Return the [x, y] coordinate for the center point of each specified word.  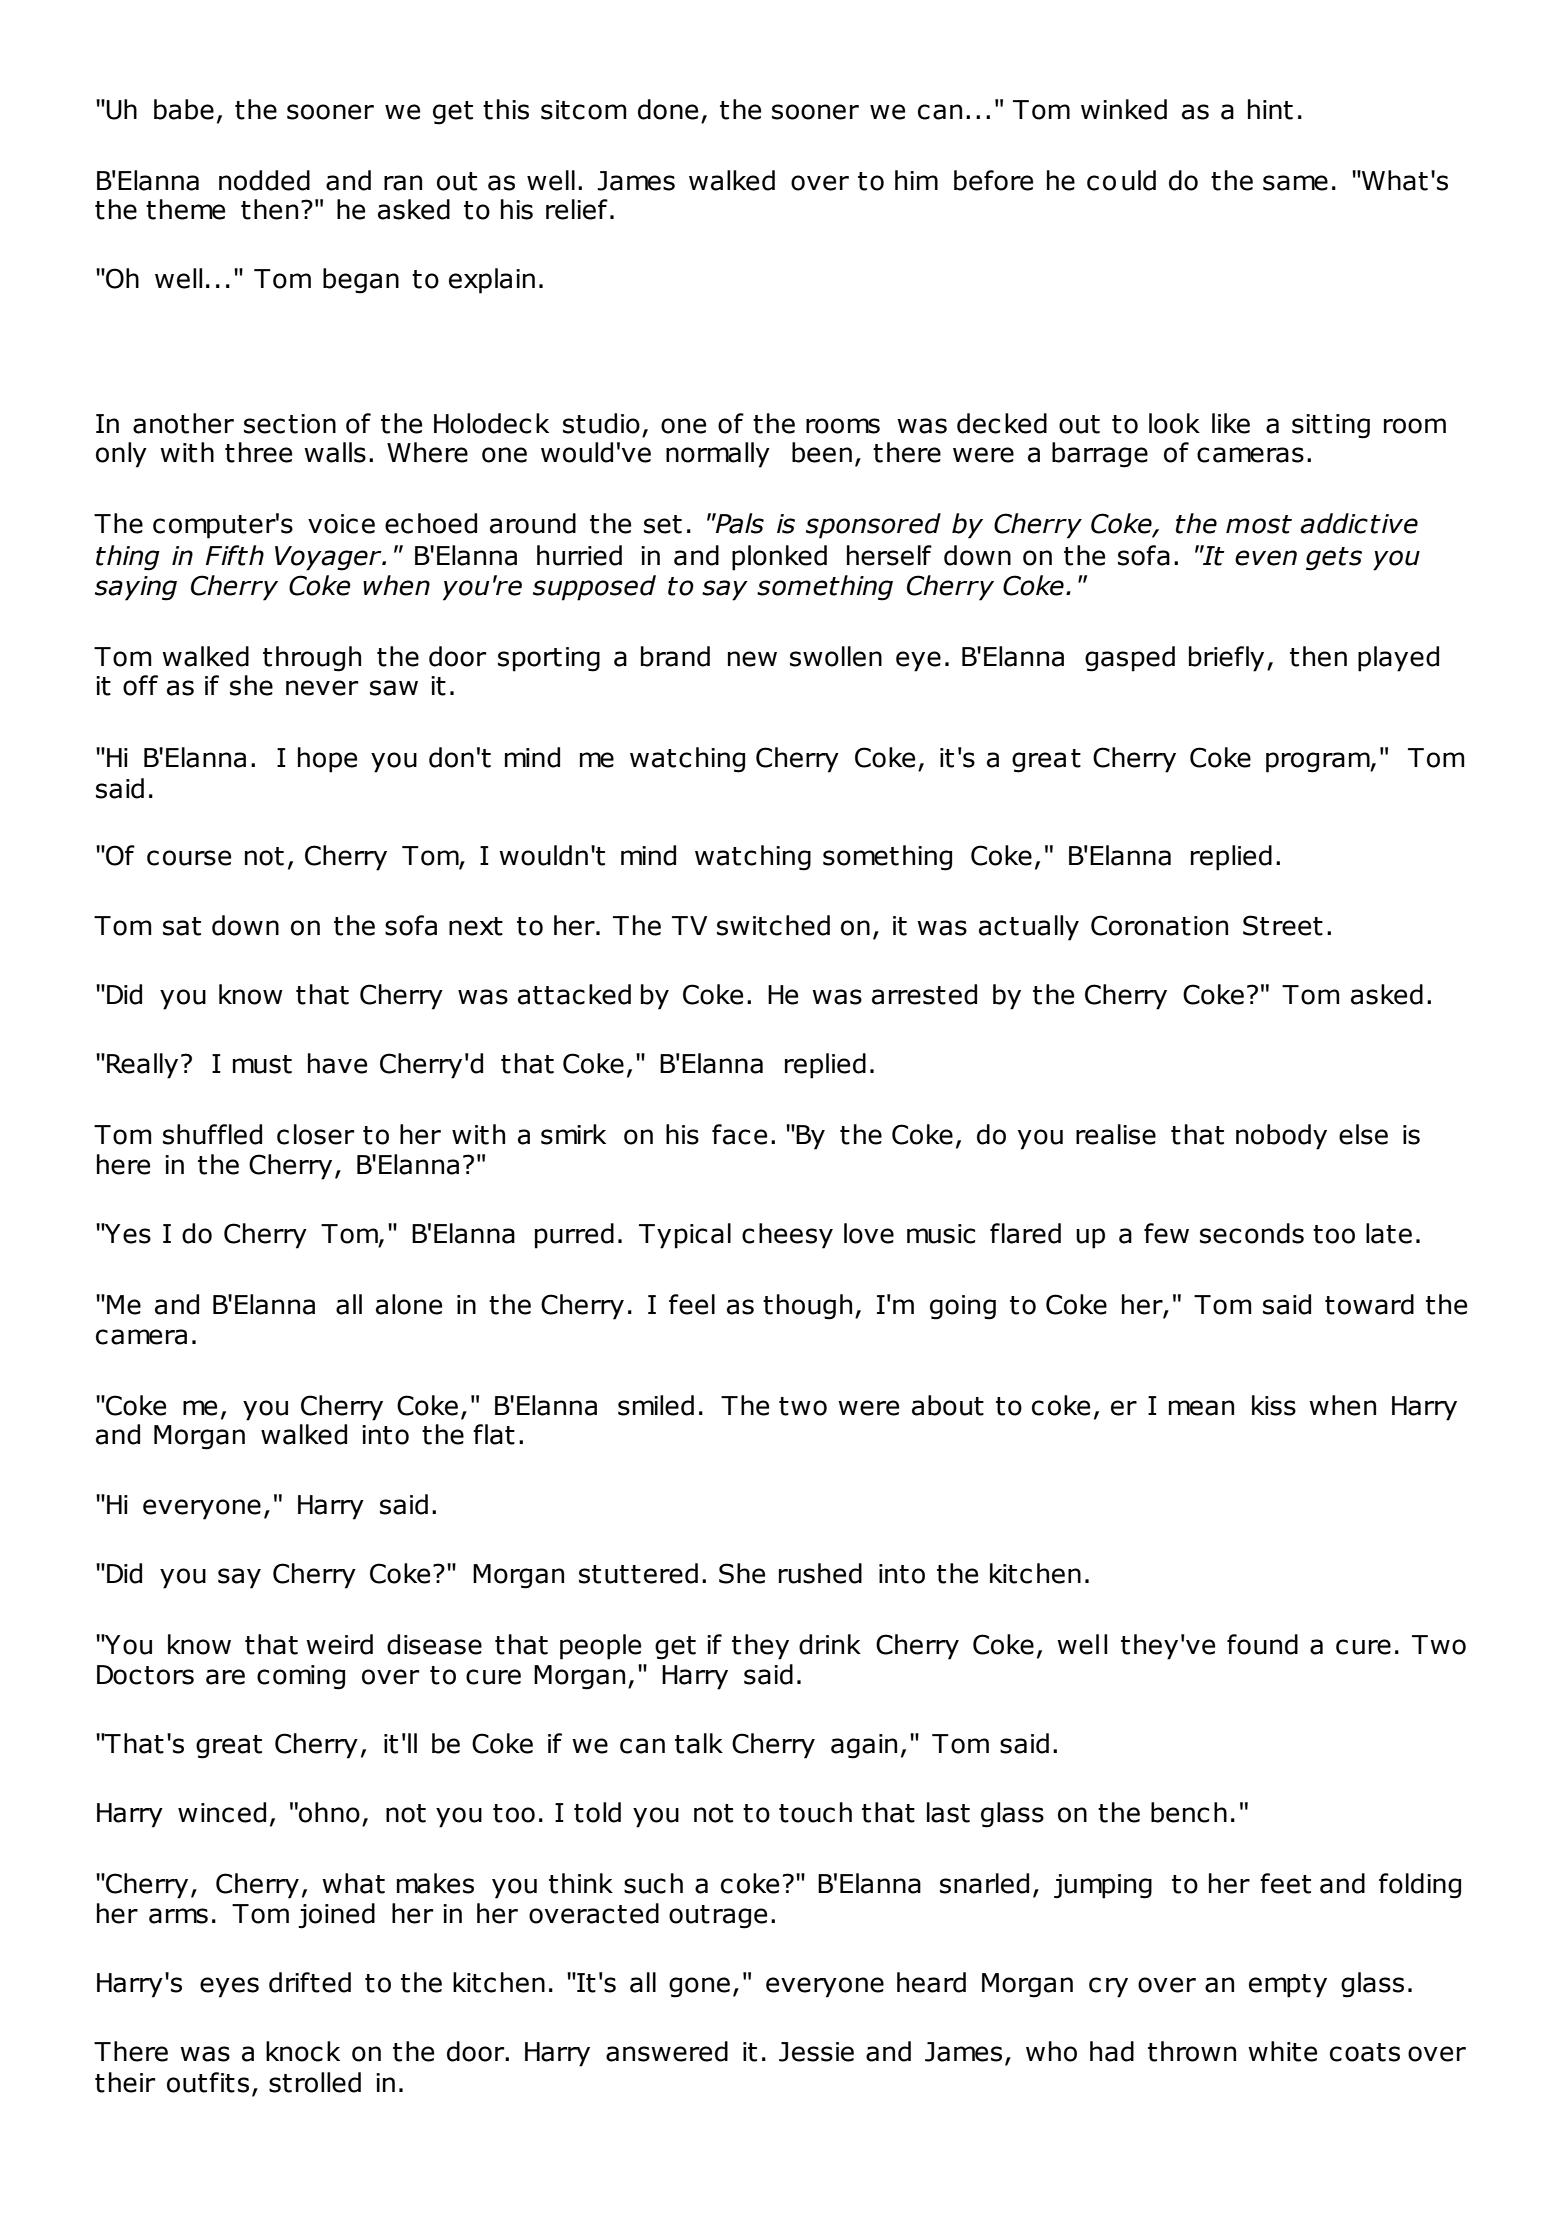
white [1282, 2051]
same [1295, 183]
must [262, 1064]
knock [303, 2051]
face [739, 1134]
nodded [264, 180]
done [668, 109]
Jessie [816, 2052]
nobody [1281, 1137]
